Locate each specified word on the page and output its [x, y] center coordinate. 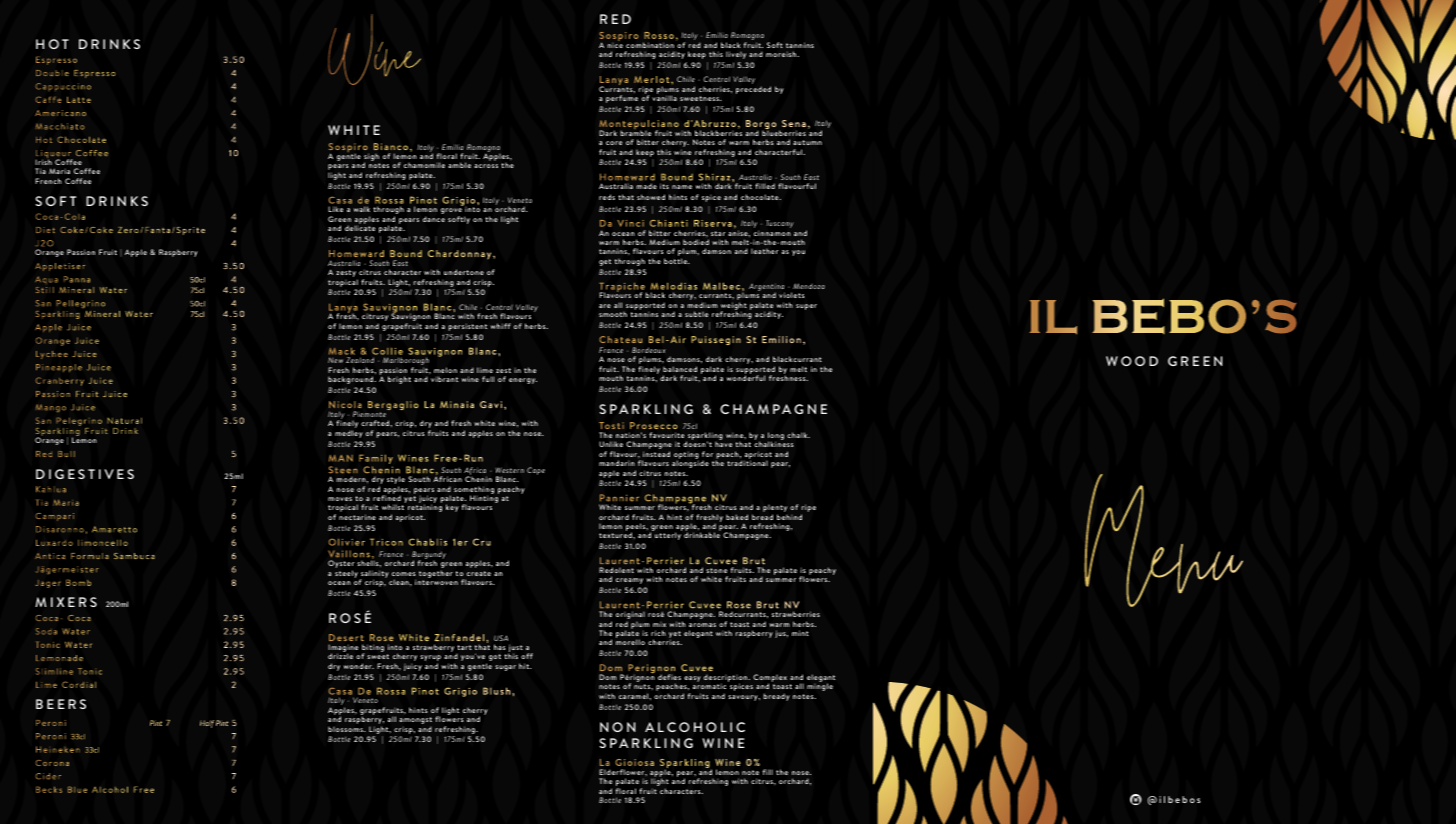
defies [669, 677]
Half [207, 724]
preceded [753, 90]
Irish [43, 162]
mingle [820, 687]
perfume [622, 99]
